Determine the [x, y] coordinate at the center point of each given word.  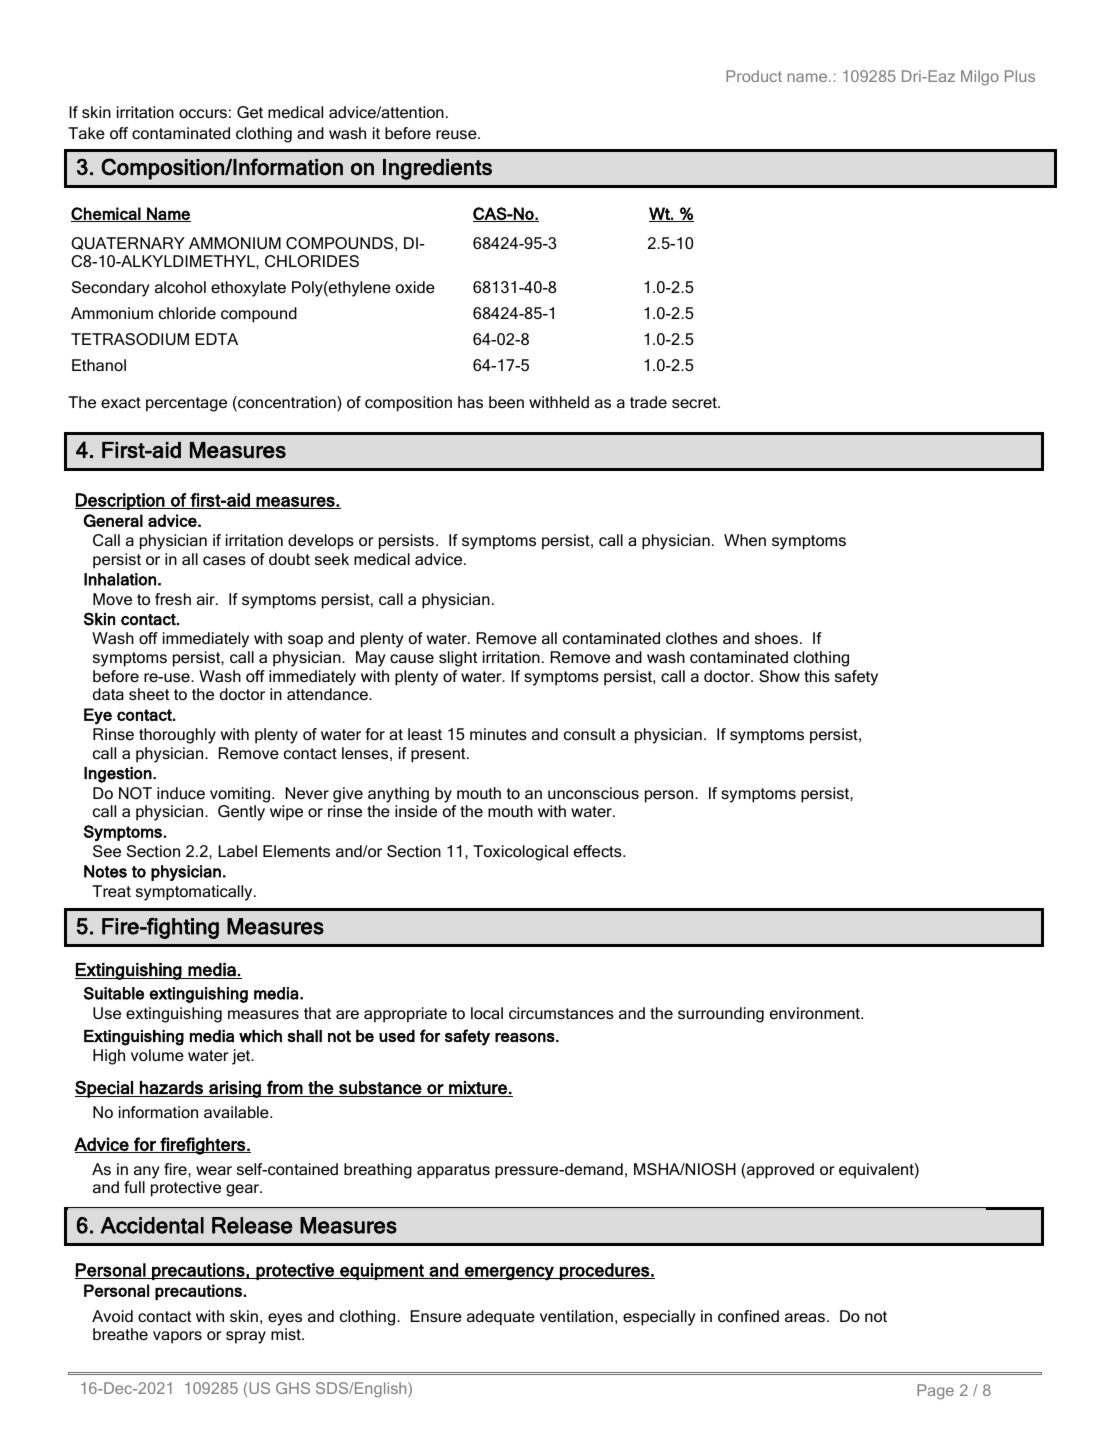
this [817, 676]
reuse [457, 134]
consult [590, 734]
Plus [1020, 76]
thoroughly [177, 736]
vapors [177, 1337]
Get [250, 112]
